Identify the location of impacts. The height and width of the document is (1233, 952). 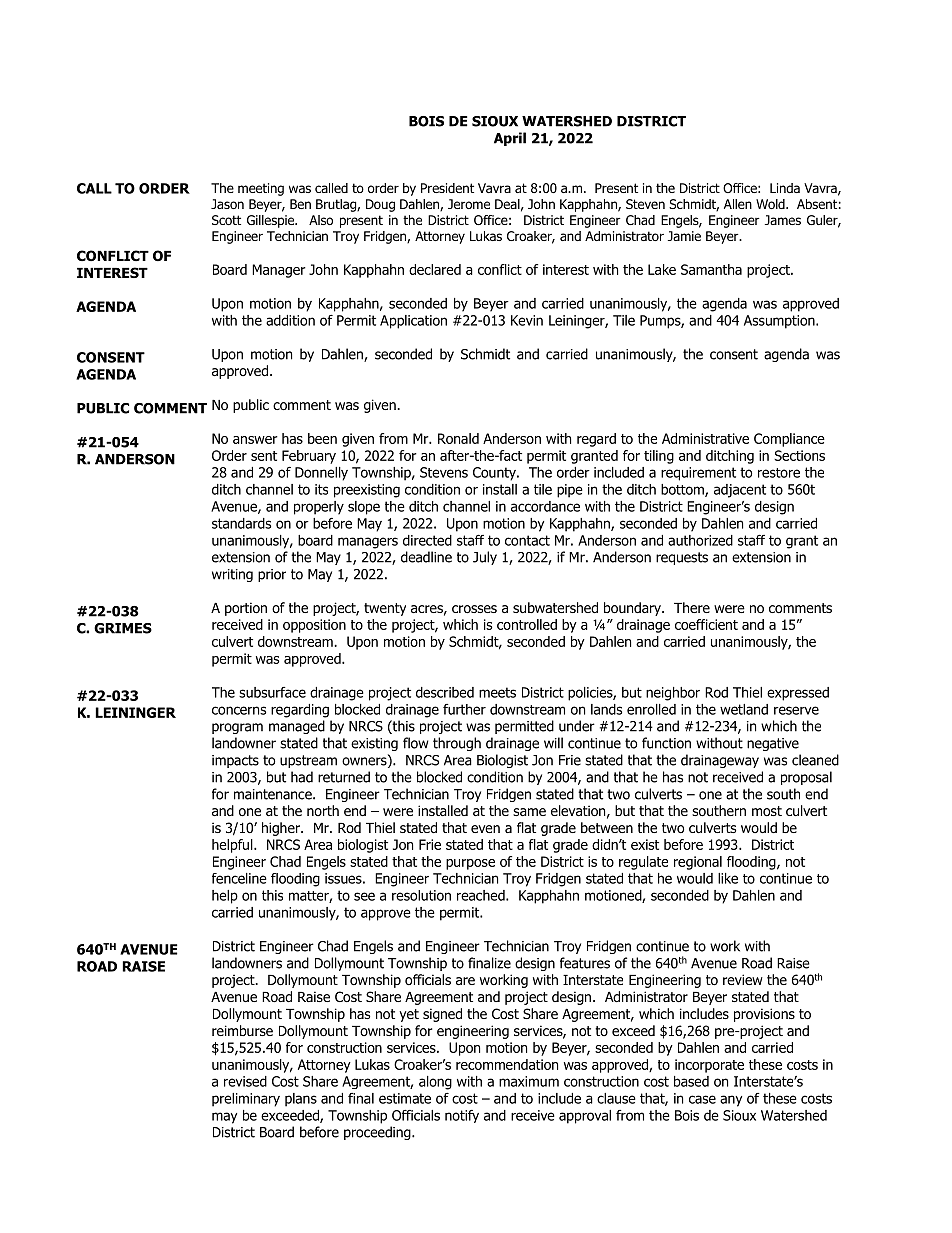
(235, 761).
